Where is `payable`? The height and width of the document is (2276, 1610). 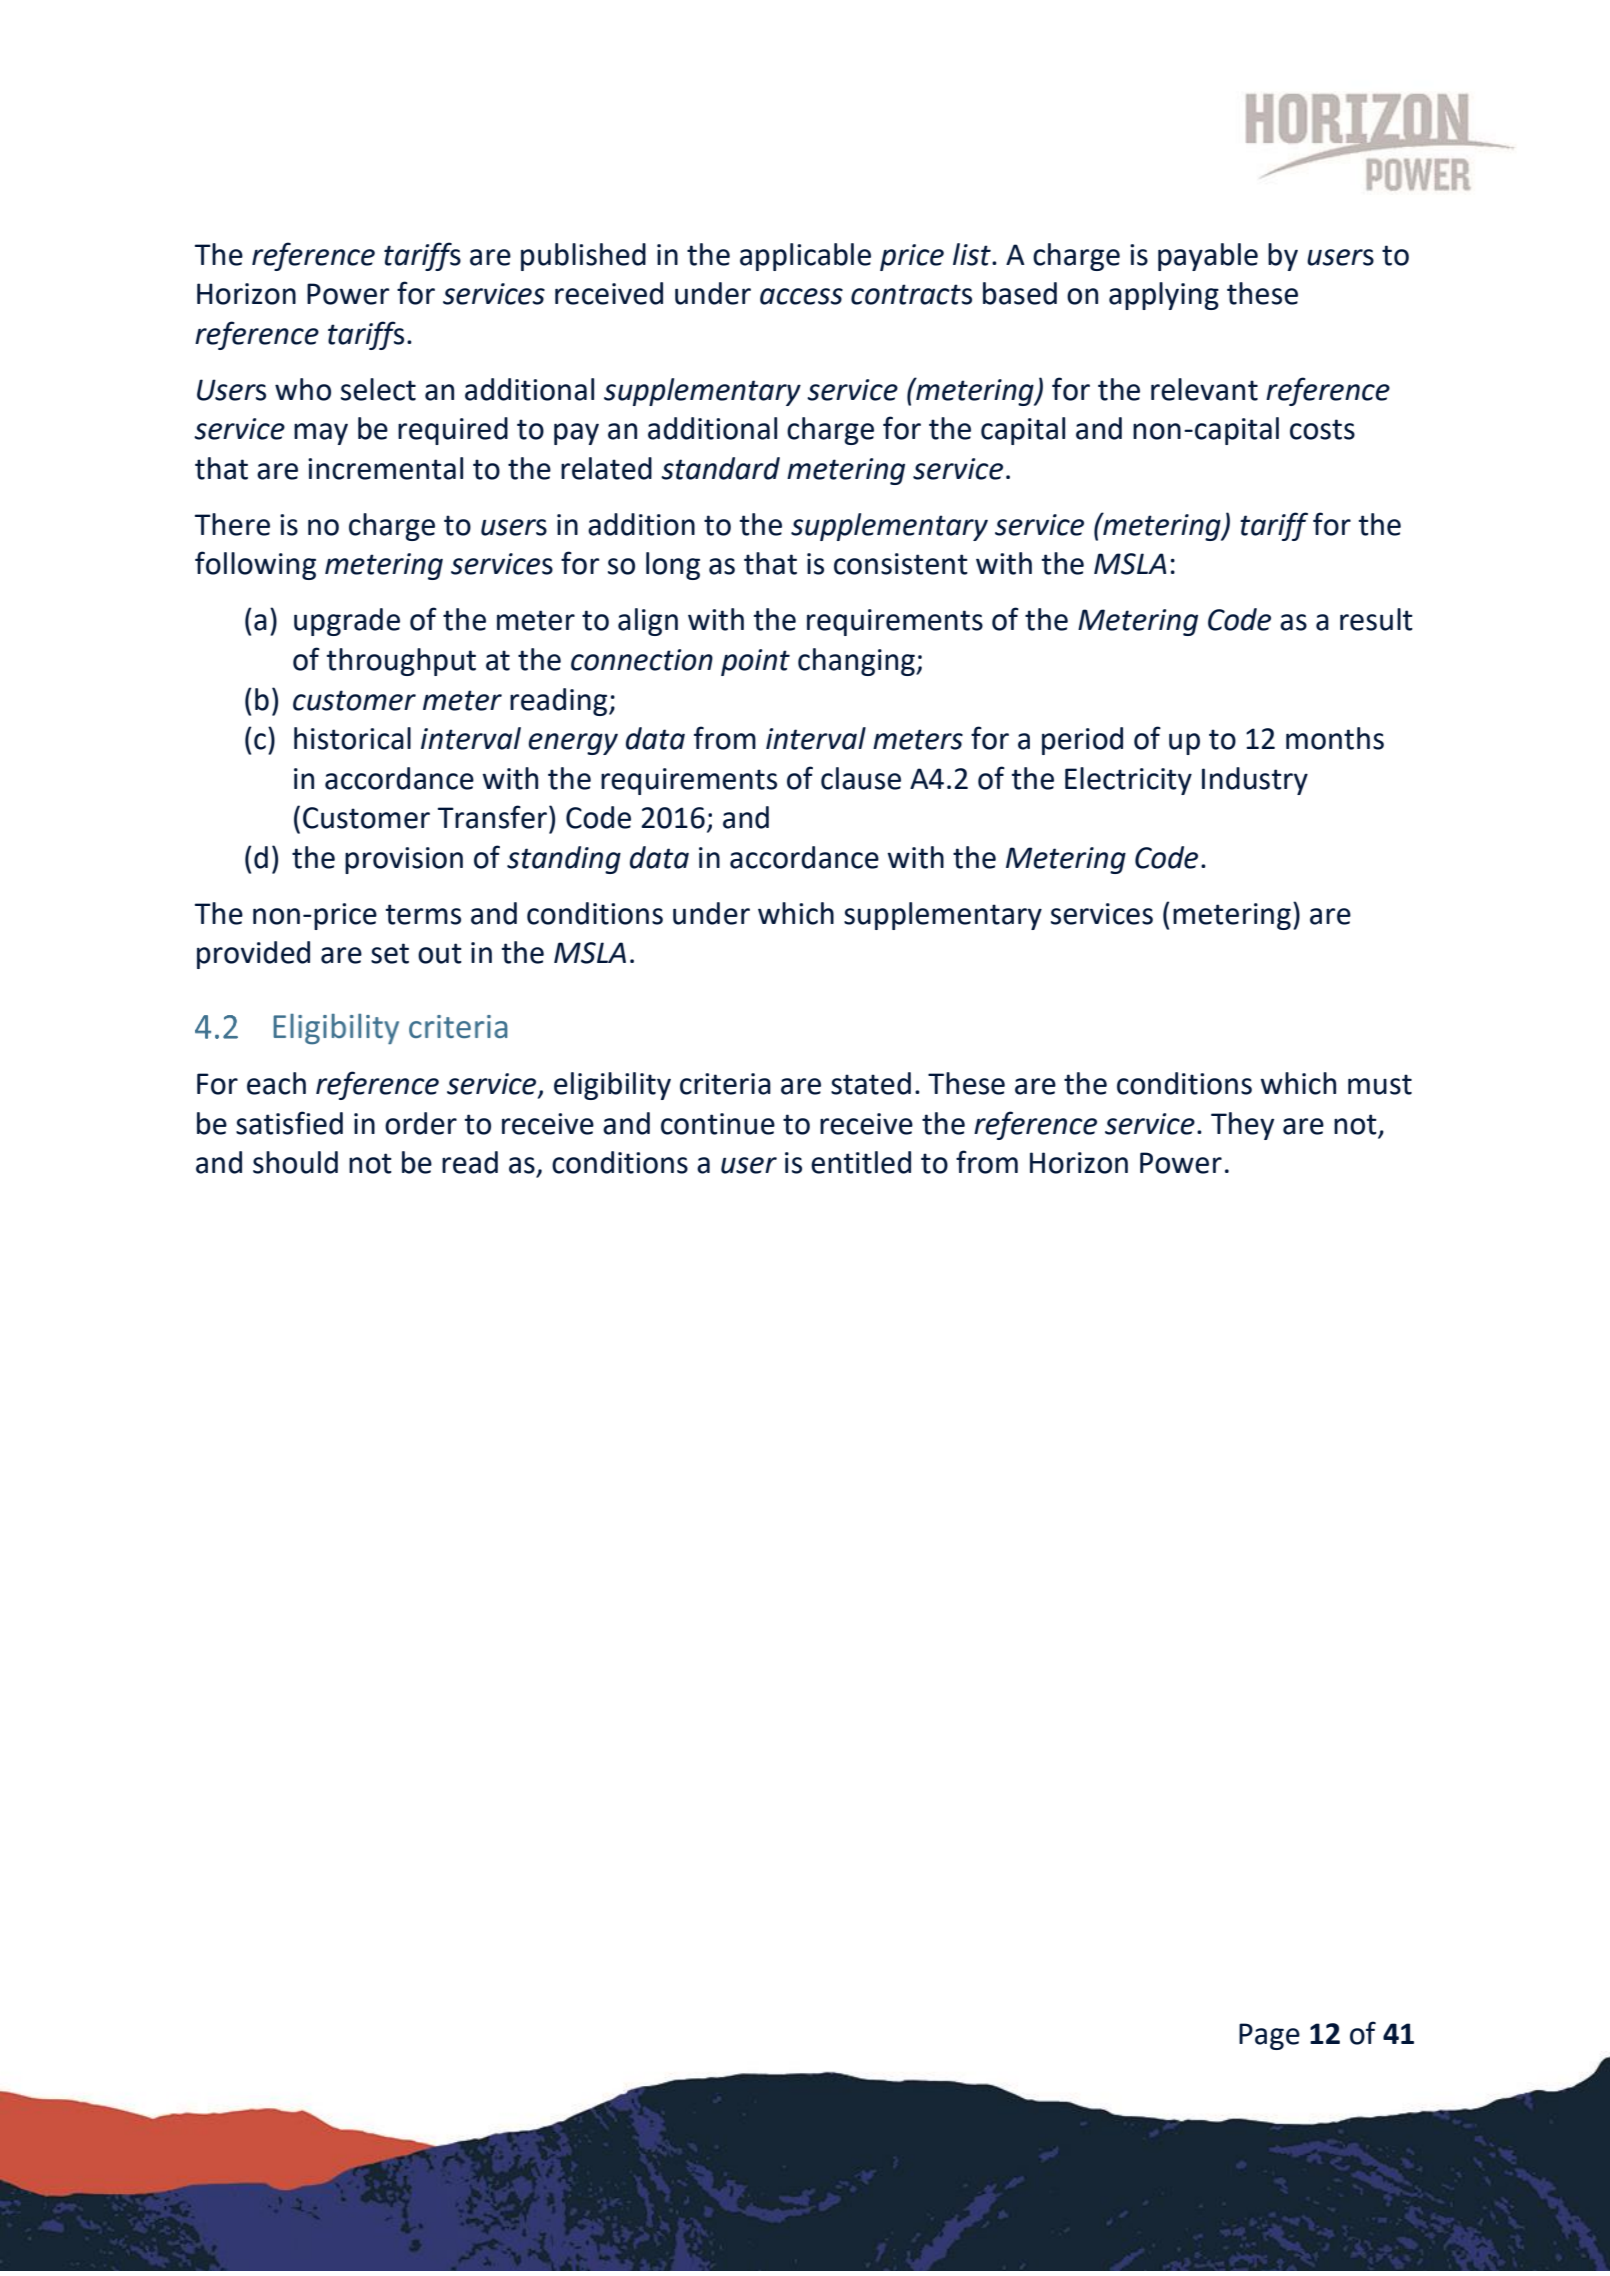 payable is located at coordinates (1208, 257).
